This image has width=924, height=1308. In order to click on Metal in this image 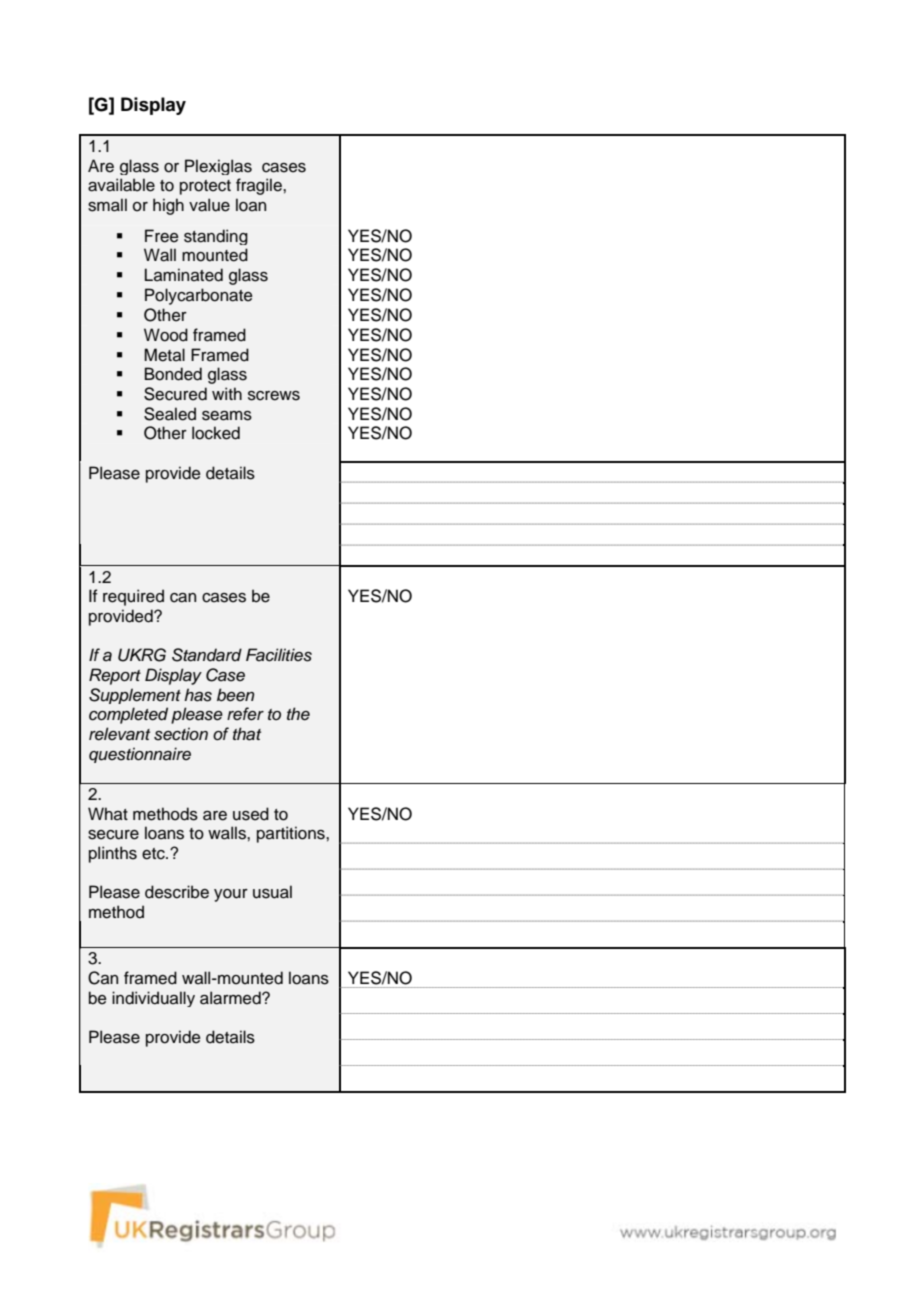, I will do `click(164, 355)`.
